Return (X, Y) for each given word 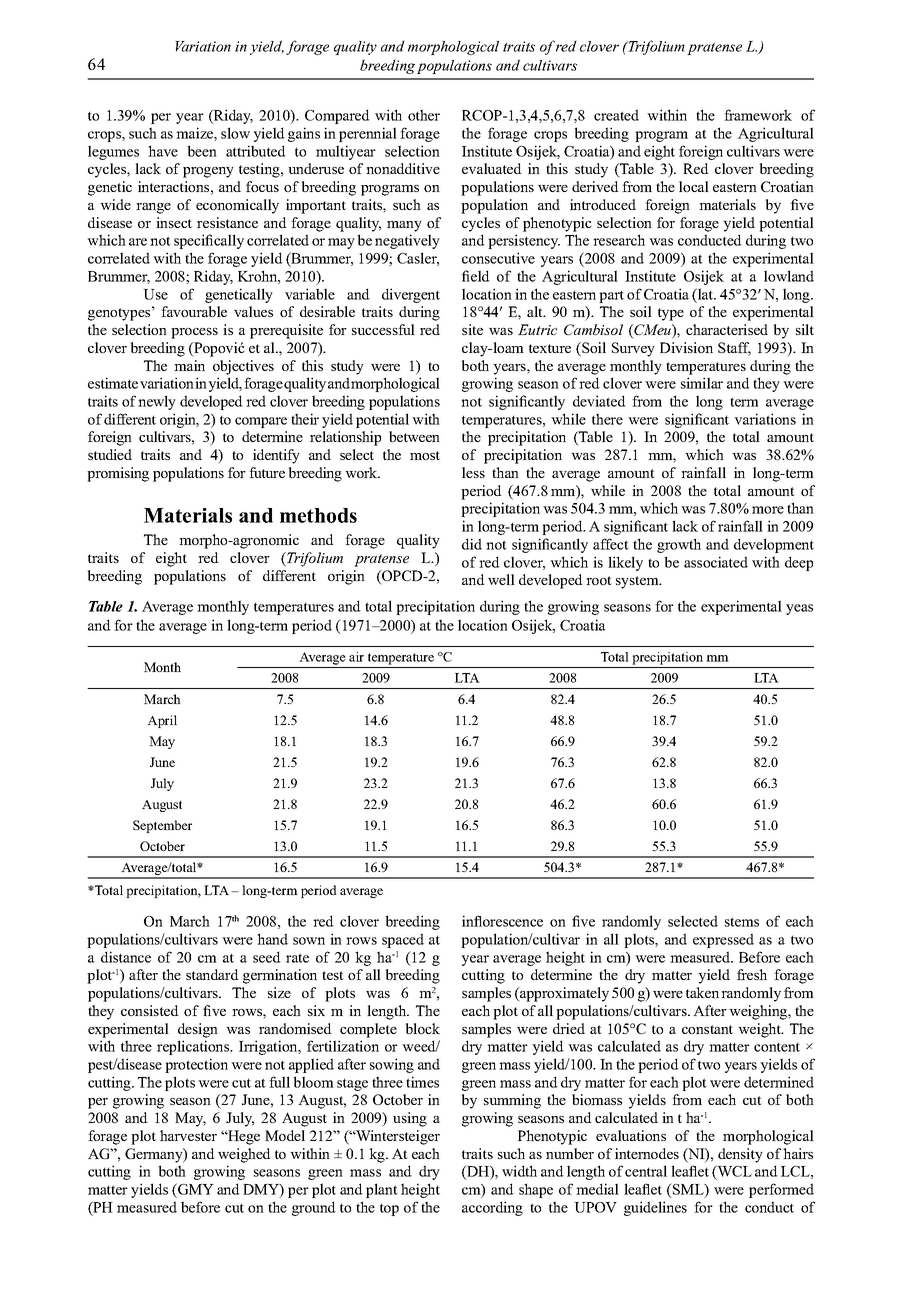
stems (742, 922)
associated (716, 562)
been (202, 151)
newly (157, 402)
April (162, 721)
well (501, 579)
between (414, 436)
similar (702, 383)
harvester (188, 1135)
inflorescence (502, 921)
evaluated (492, 168)
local (694, 186)
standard (212, 974)
